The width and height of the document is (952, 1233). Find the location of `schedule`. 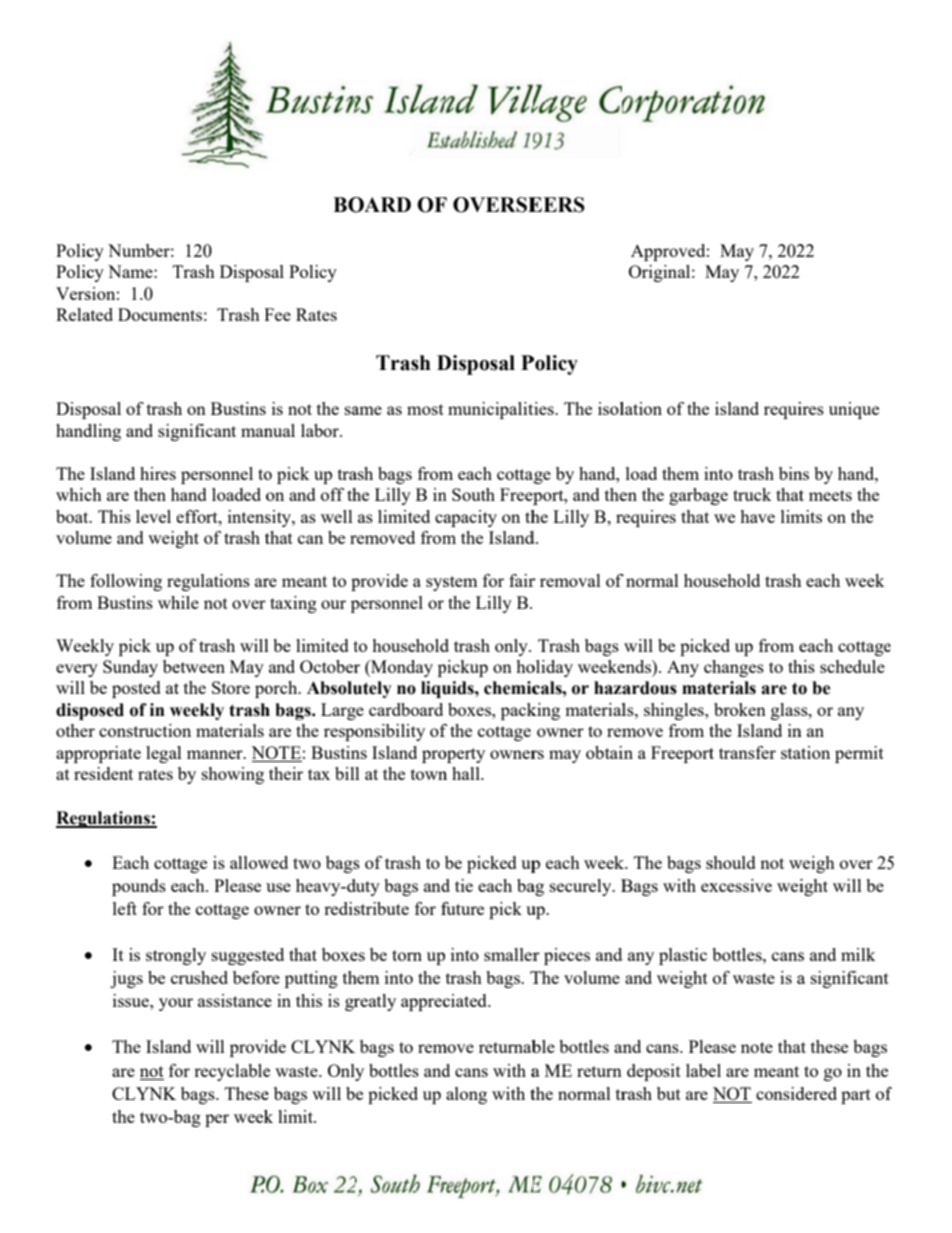

schedule is located at coordinates (852, 666).
